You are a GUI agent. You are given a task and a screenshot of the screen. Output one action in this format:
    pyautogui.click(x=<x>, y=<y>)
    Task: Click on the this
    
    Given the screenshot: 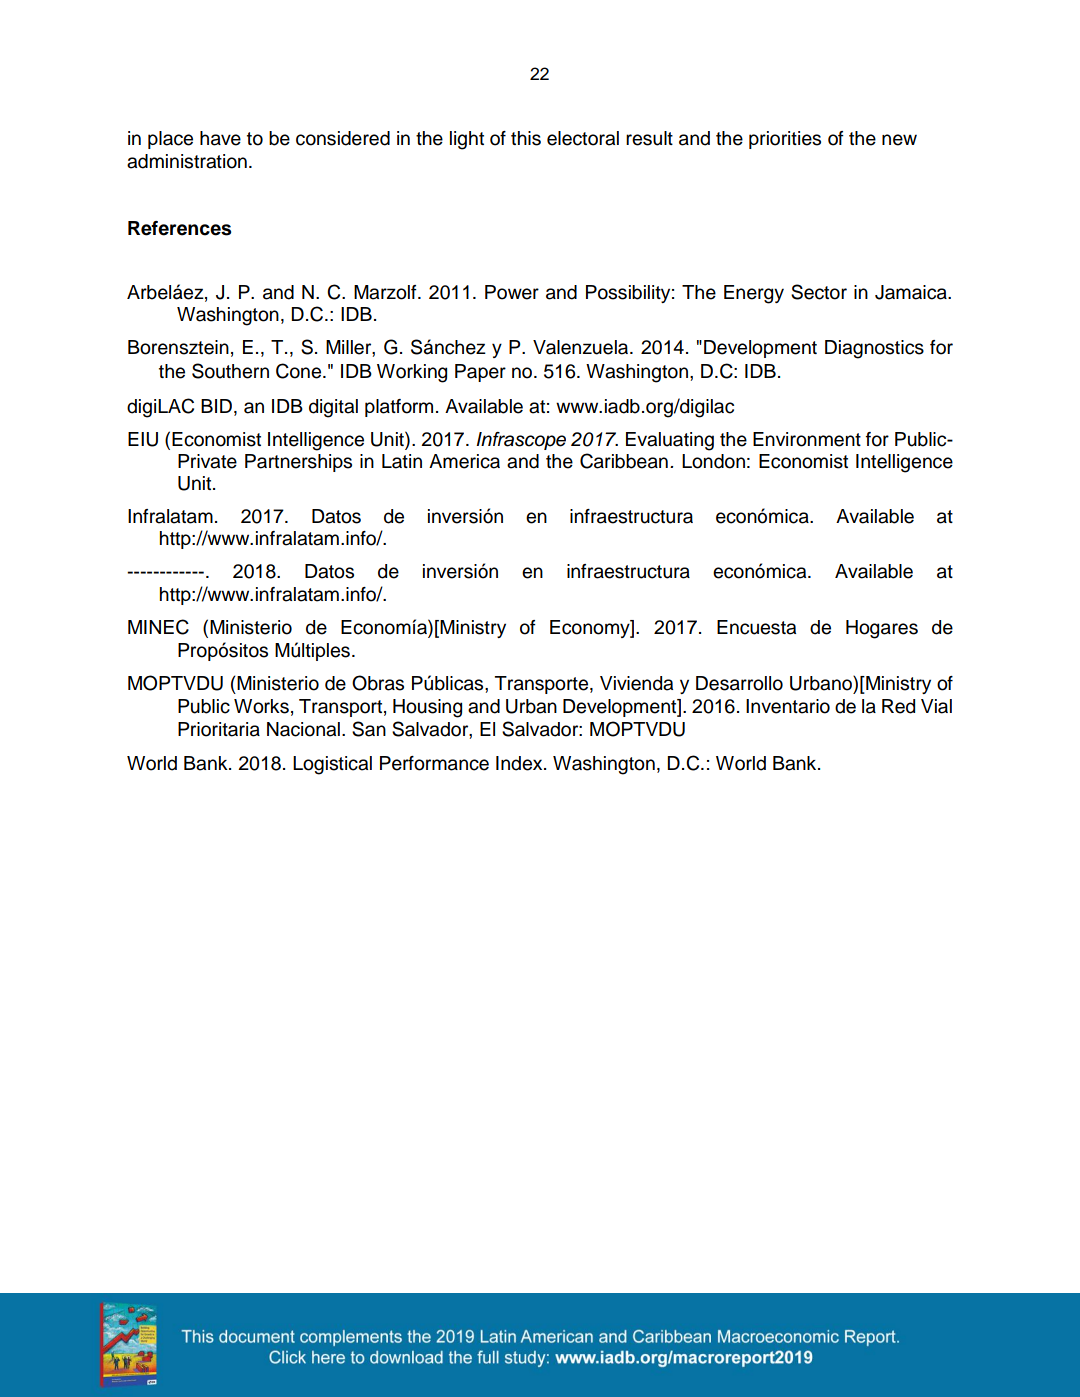 What is the action you would take?
    pyautogui.click(x=526, y=138)
